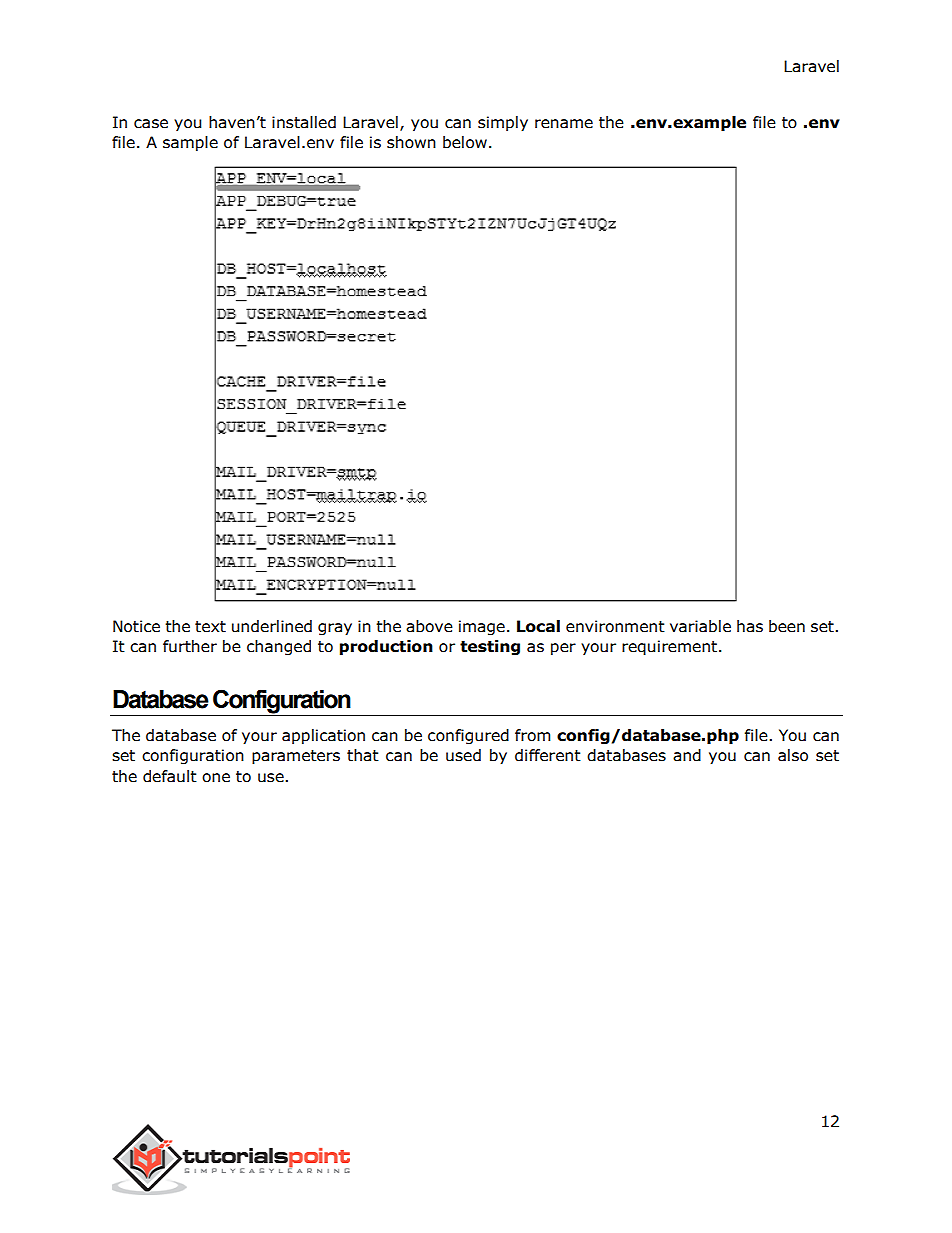 The height and width of the screenshot is (1233, 952). Describe the element at coordinates (210, 627) in the screenshot. I see `text` at that location.
